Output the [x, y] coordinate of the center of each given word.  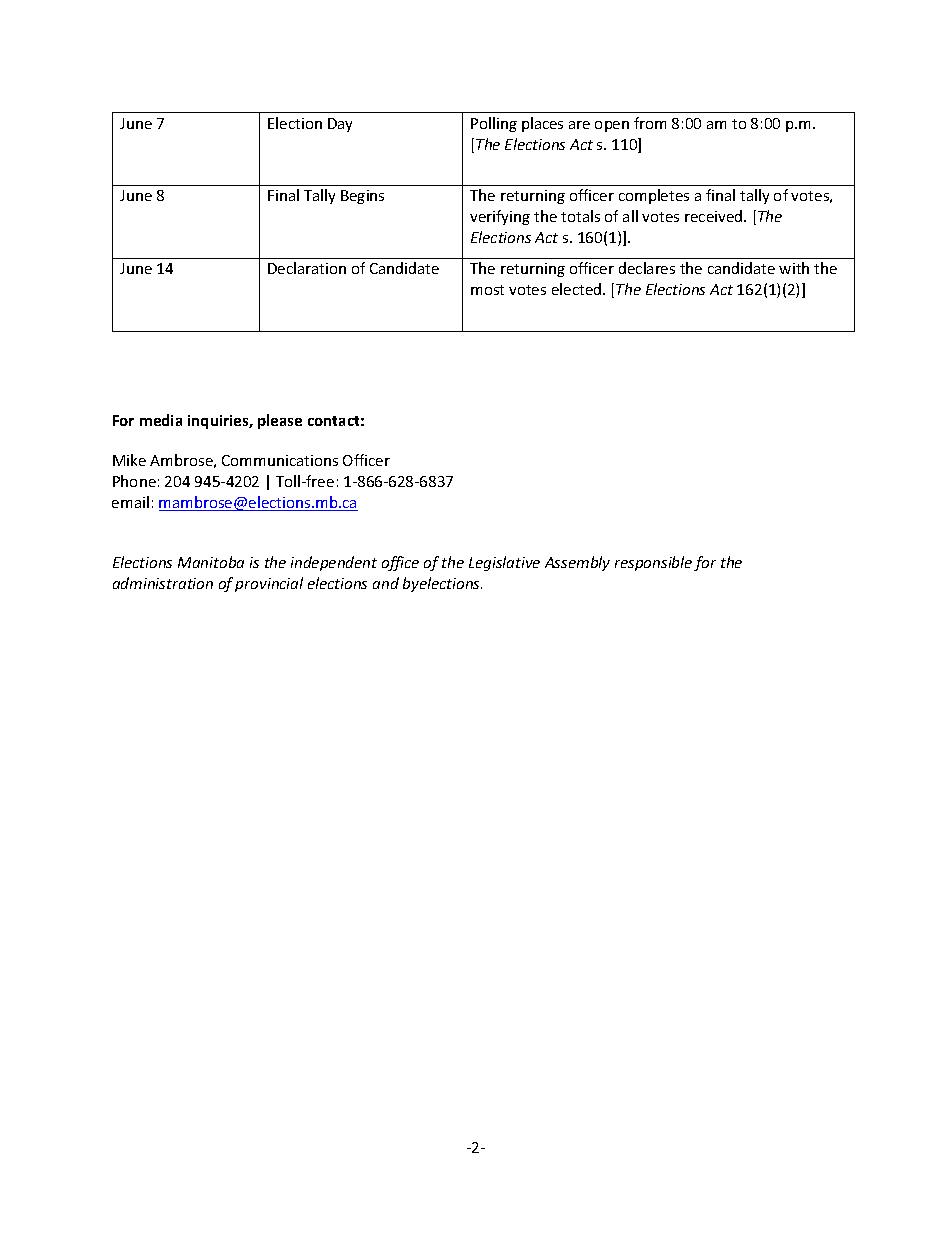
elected [578, 289]
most [487, 290]
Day [340, 125]
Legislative [504, 563]
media [161, 420]
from [650, 123]
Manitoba [211, 562]
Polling [494, 124]
